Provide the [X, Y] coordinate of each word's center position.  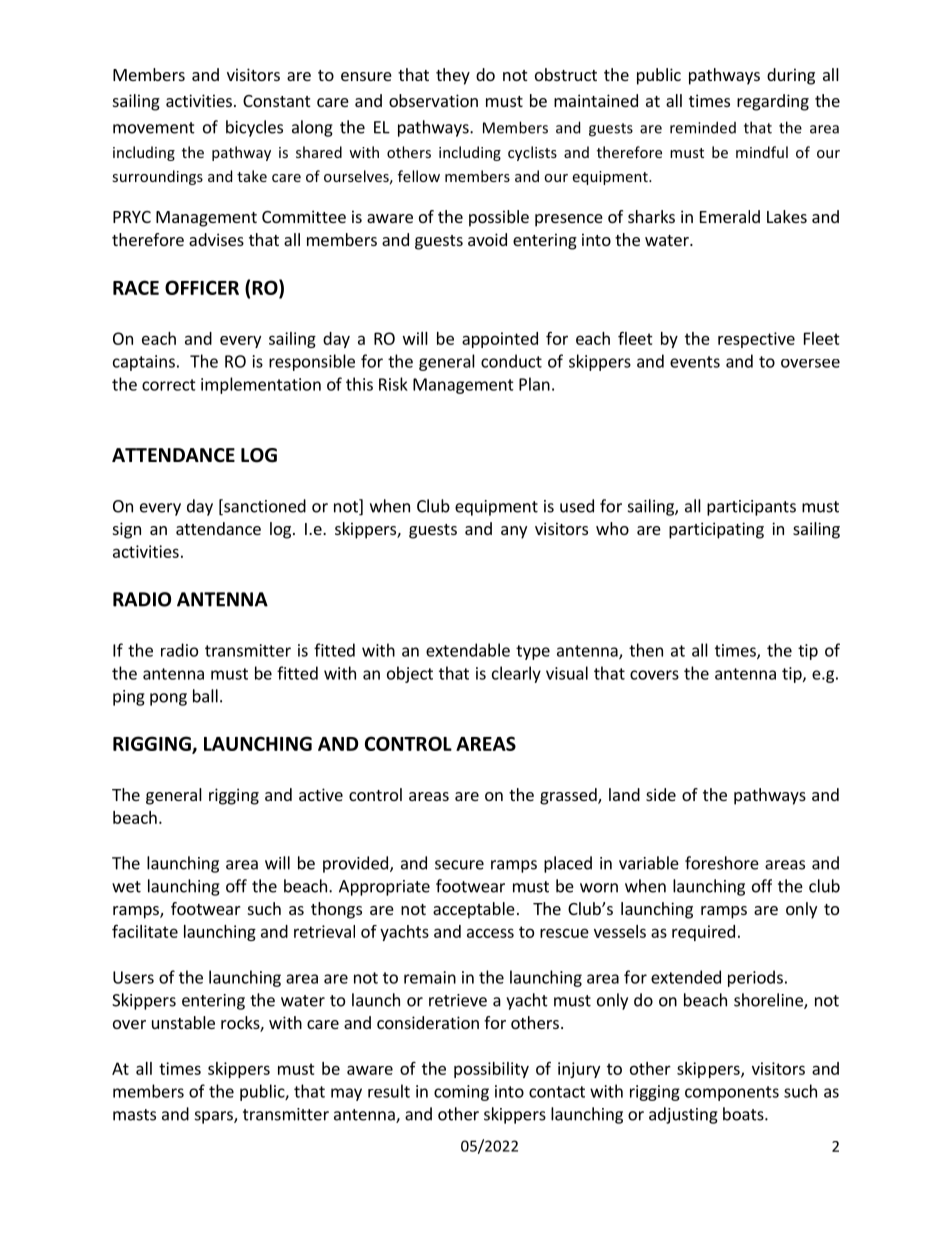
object [410, 674]
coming [461, 1093]
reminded [703, 127]
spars [215, 1117]
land [624, 794]
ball [205, 696]
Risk [393, 384]
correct [169, 385]
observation [433, 100]
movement [154, 128]
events [695, 362]
